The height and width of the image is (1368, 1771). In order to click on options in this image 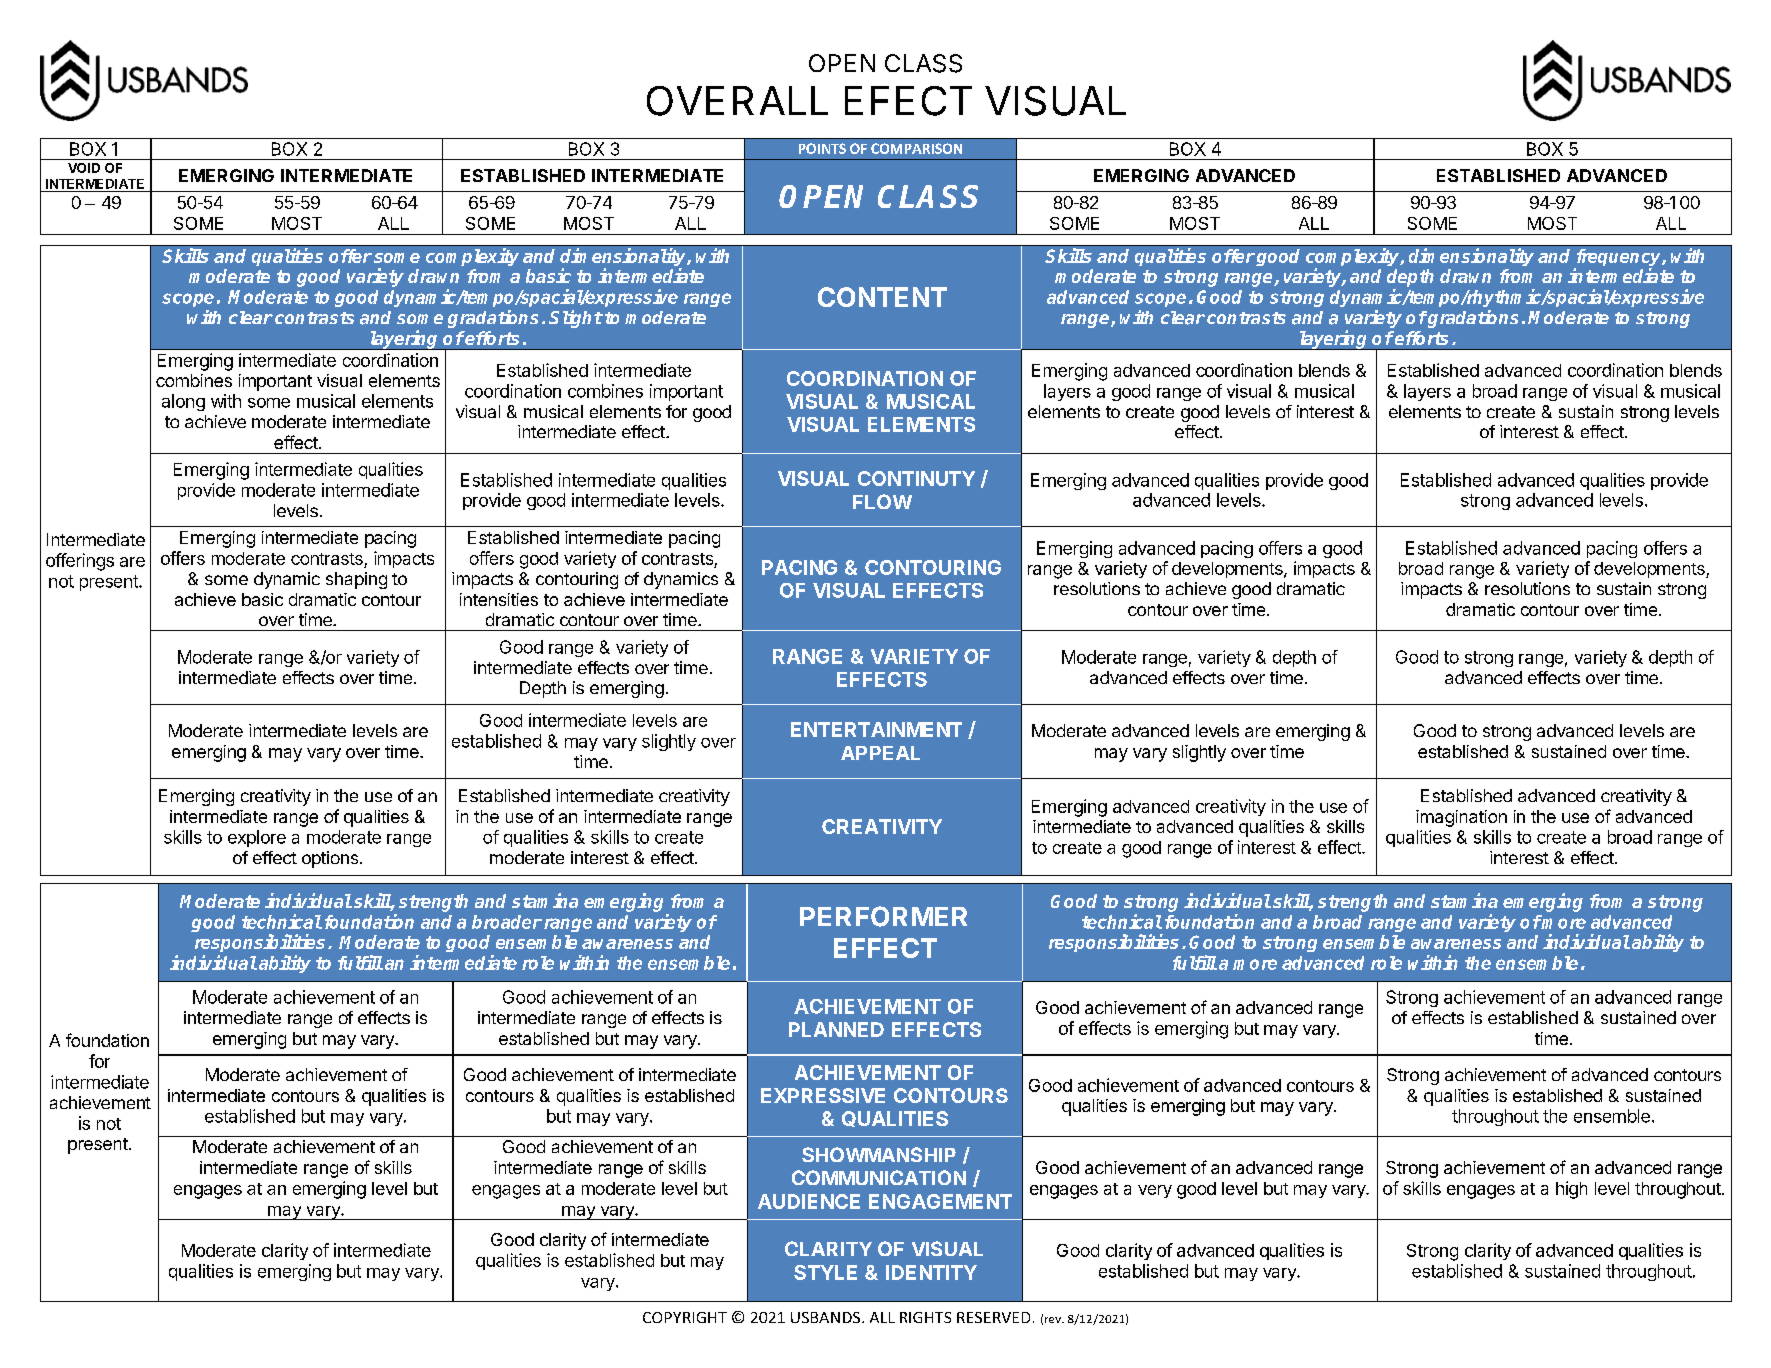, I will do `click(331, 859)`.
